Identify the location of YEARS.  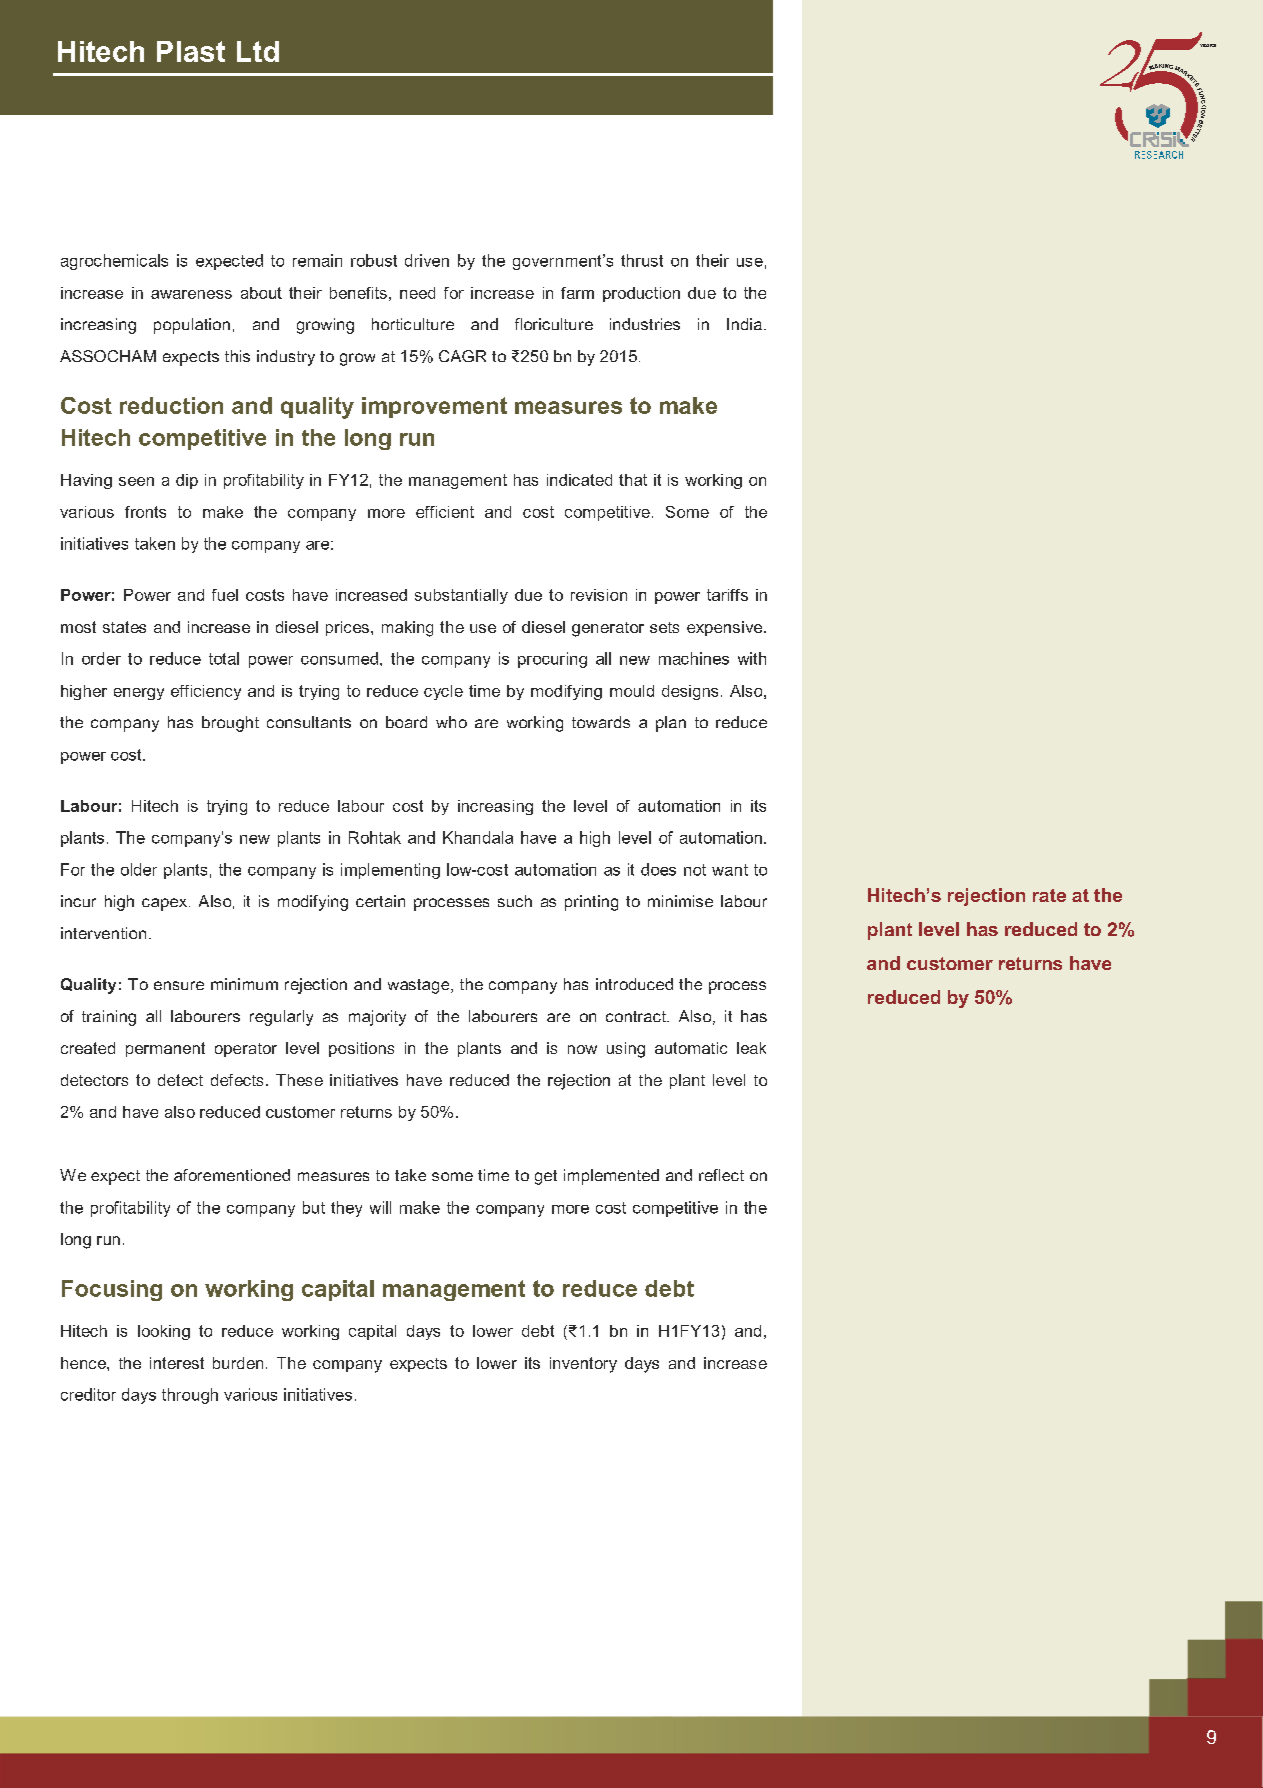
(1208, 45).
